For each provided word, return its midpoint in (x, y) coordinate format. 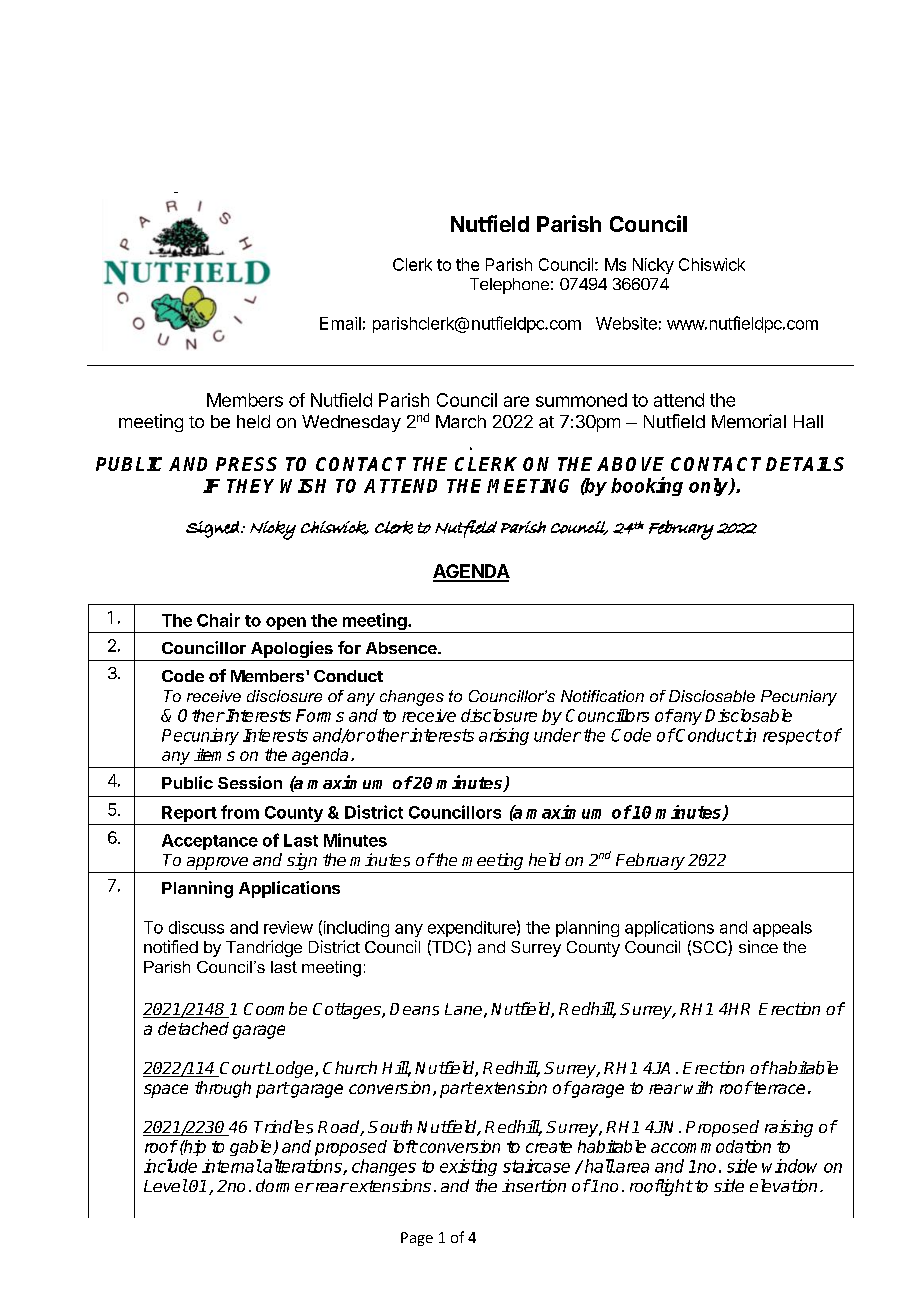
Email (340, 323)
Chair (218, 620)
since (758, 946)
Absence (402, 648)
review (288, 927)
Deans (414, 1009)
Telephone (509, 286)
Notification (602, 696)
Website (626, 323)
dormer (285, 1185)
